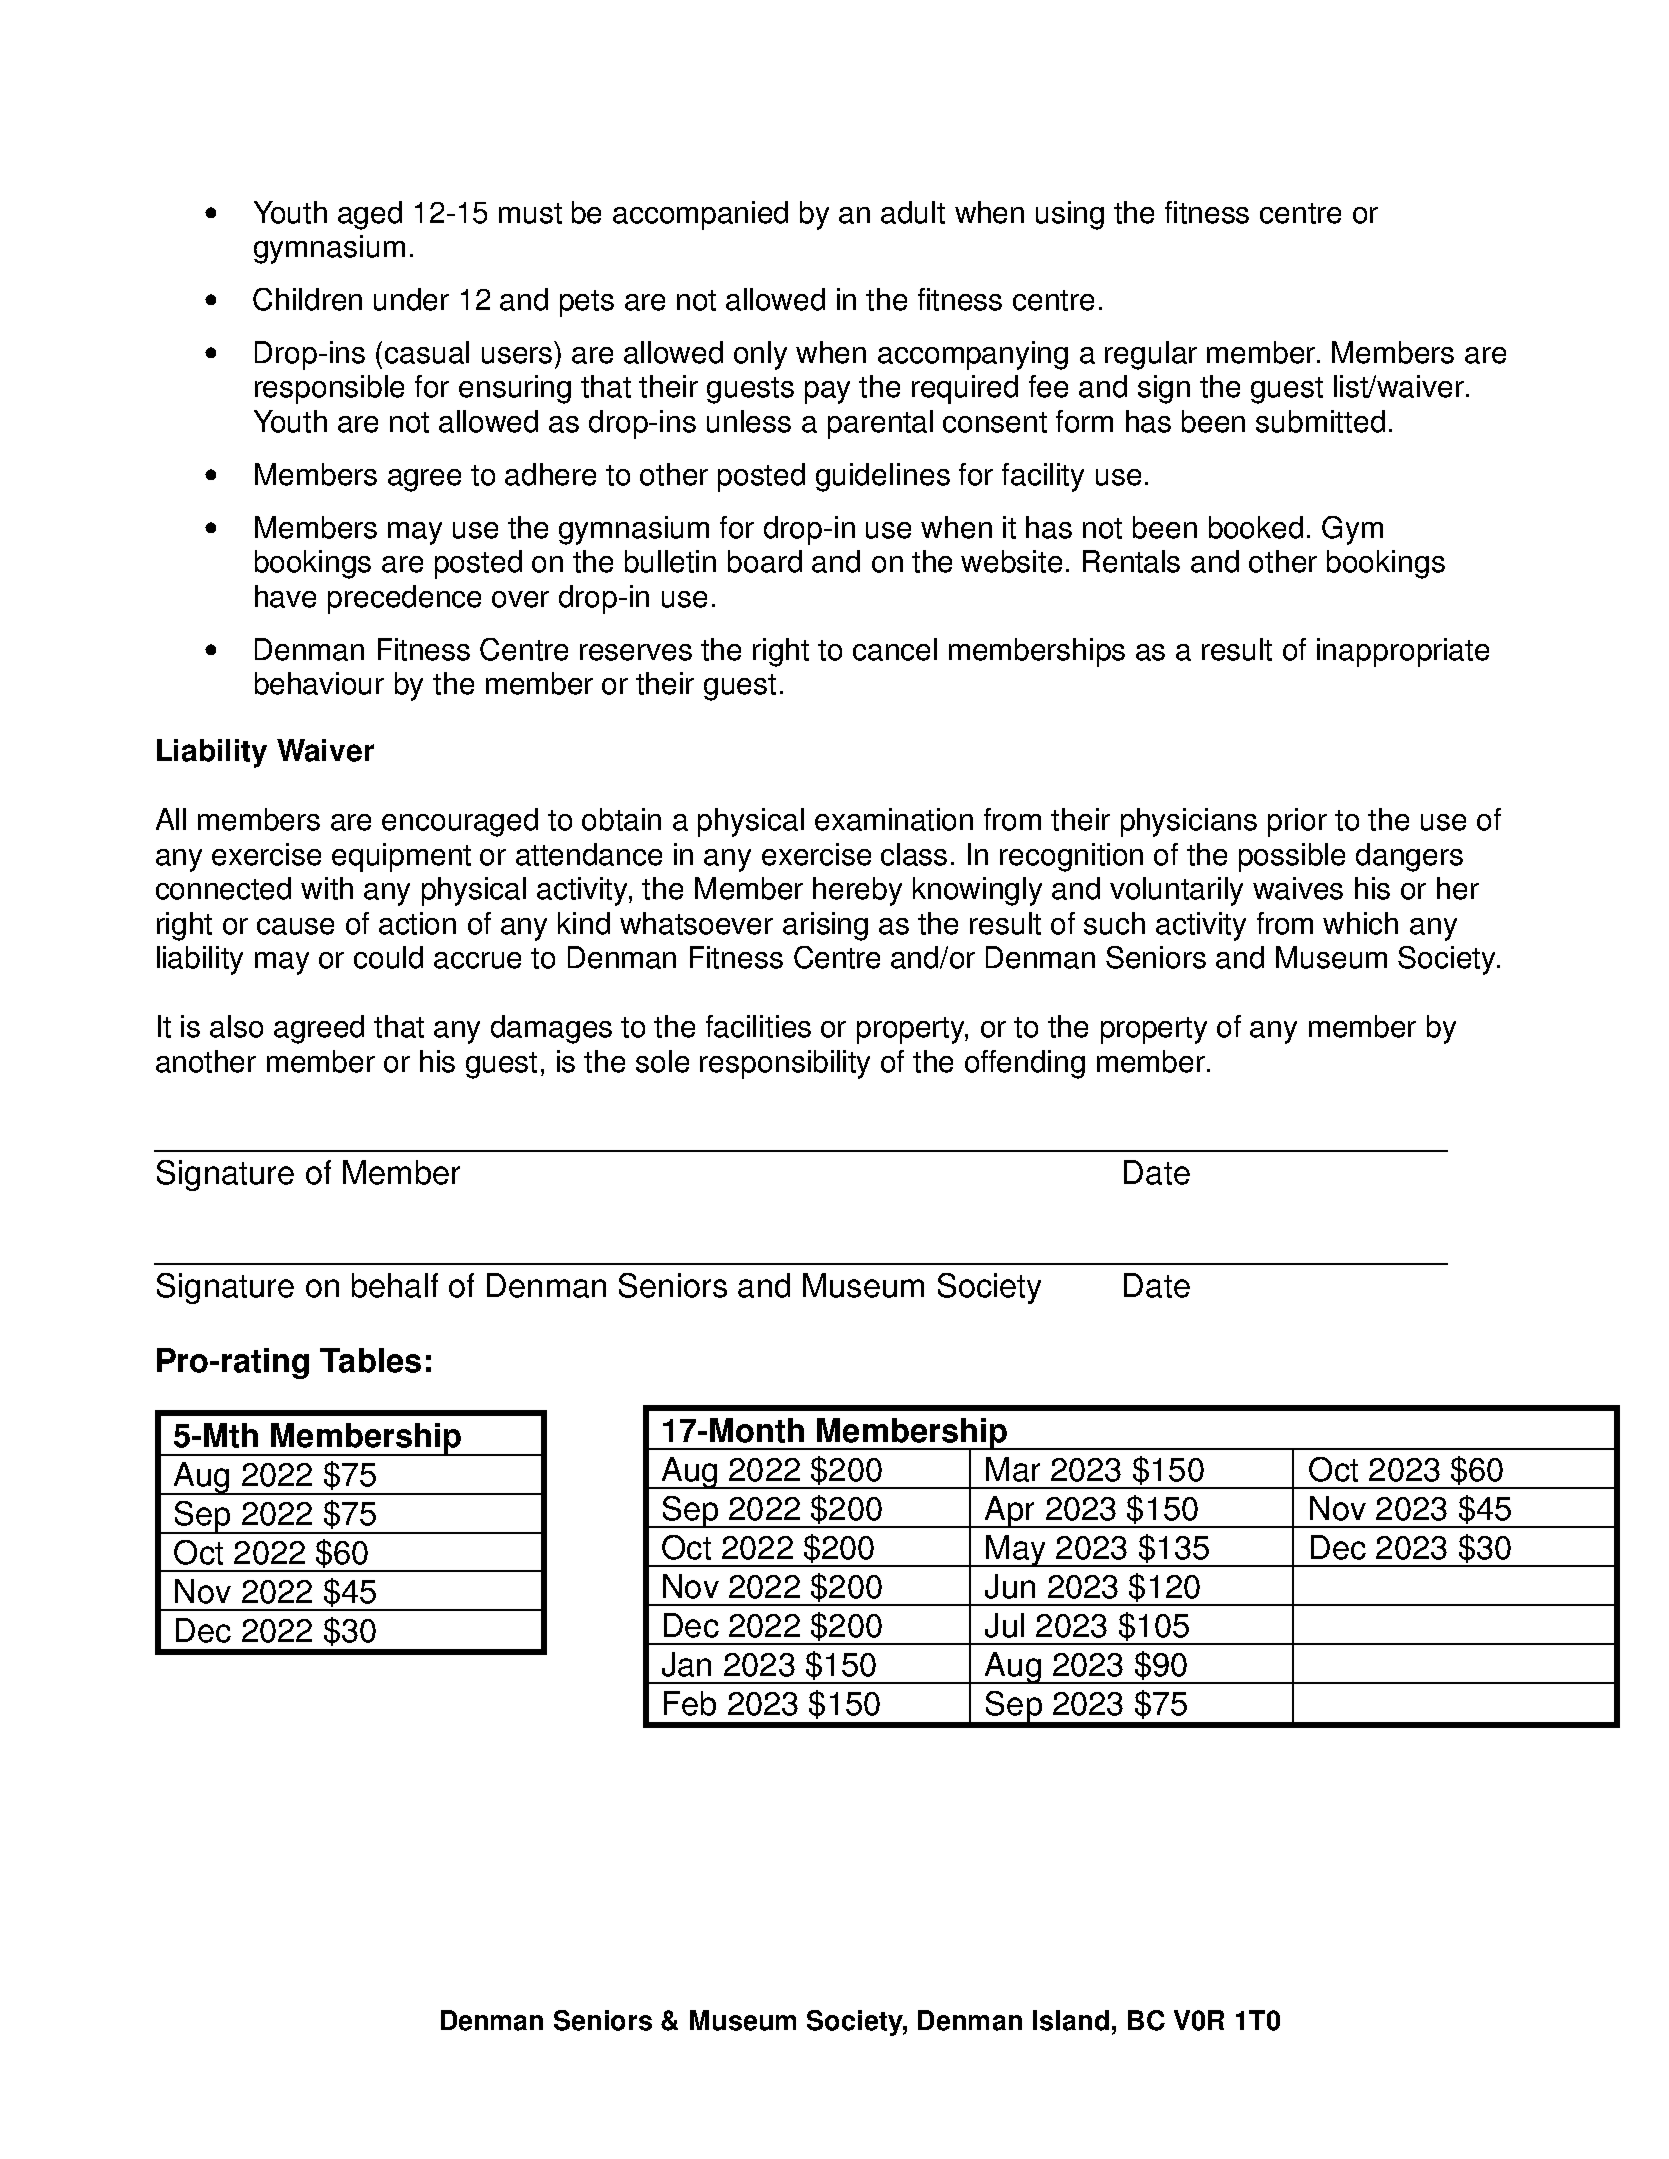  Describe the element at coordinates (913, 212) in the page. I see `adult` at that location.
